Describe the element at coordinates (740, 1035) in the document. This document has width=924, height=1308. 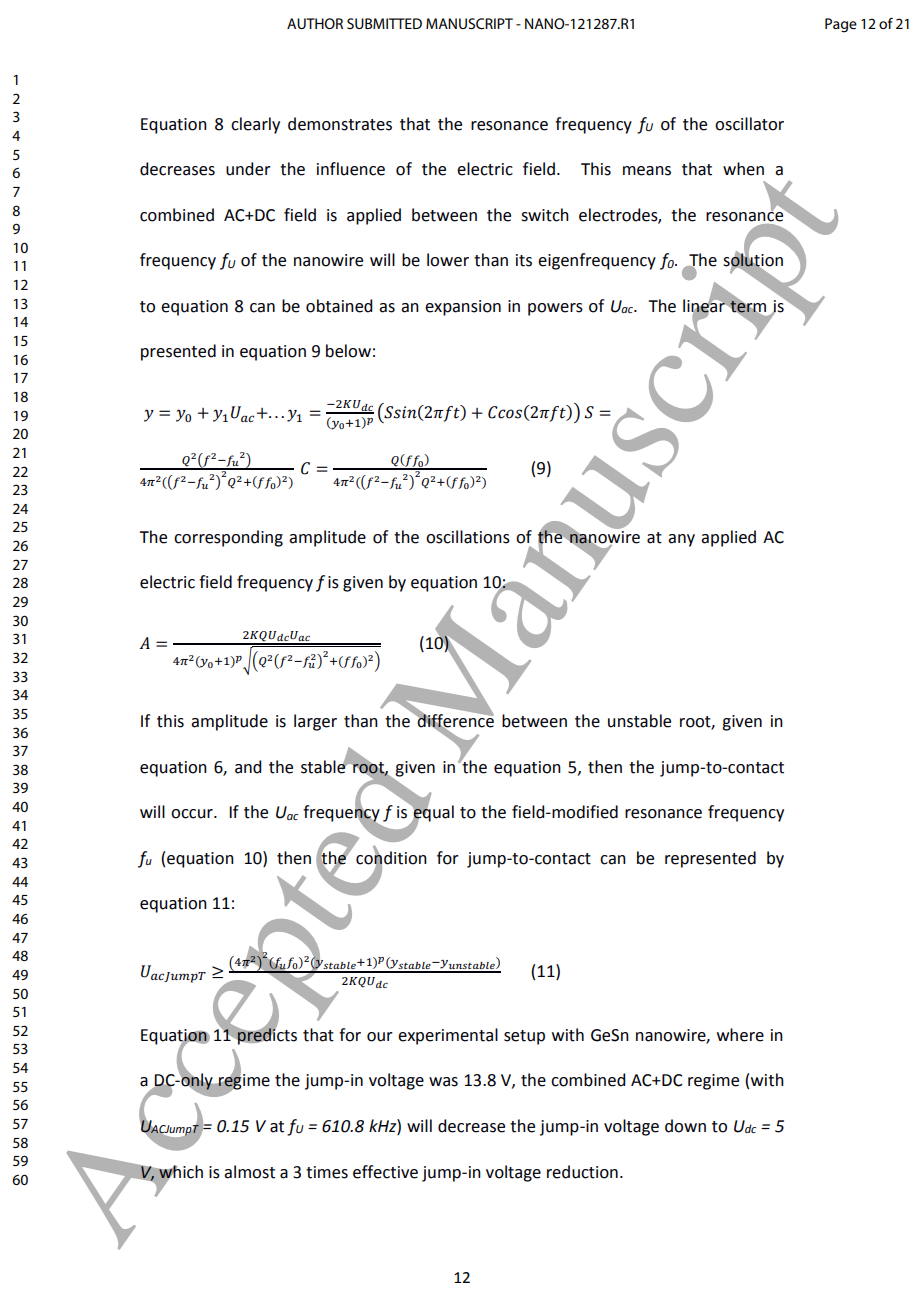
I see `where` at that location.
